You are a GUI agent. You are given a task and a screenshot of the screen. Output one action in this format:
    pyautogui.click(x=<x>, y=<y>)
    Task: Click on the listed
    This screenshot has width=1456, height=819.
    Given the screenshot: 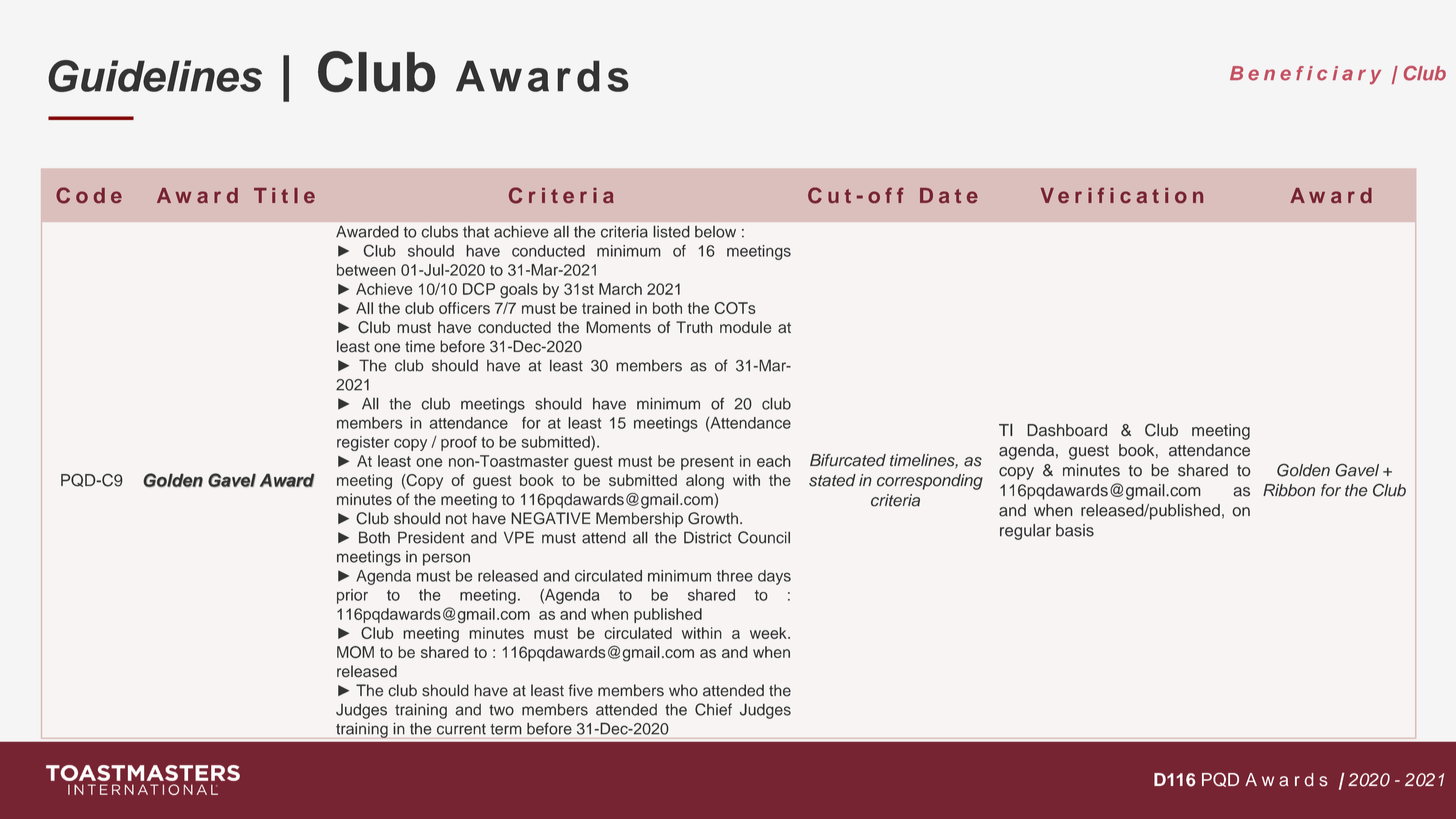 What is the action you would take?
    pyautogui.click(x=672, y=232)
